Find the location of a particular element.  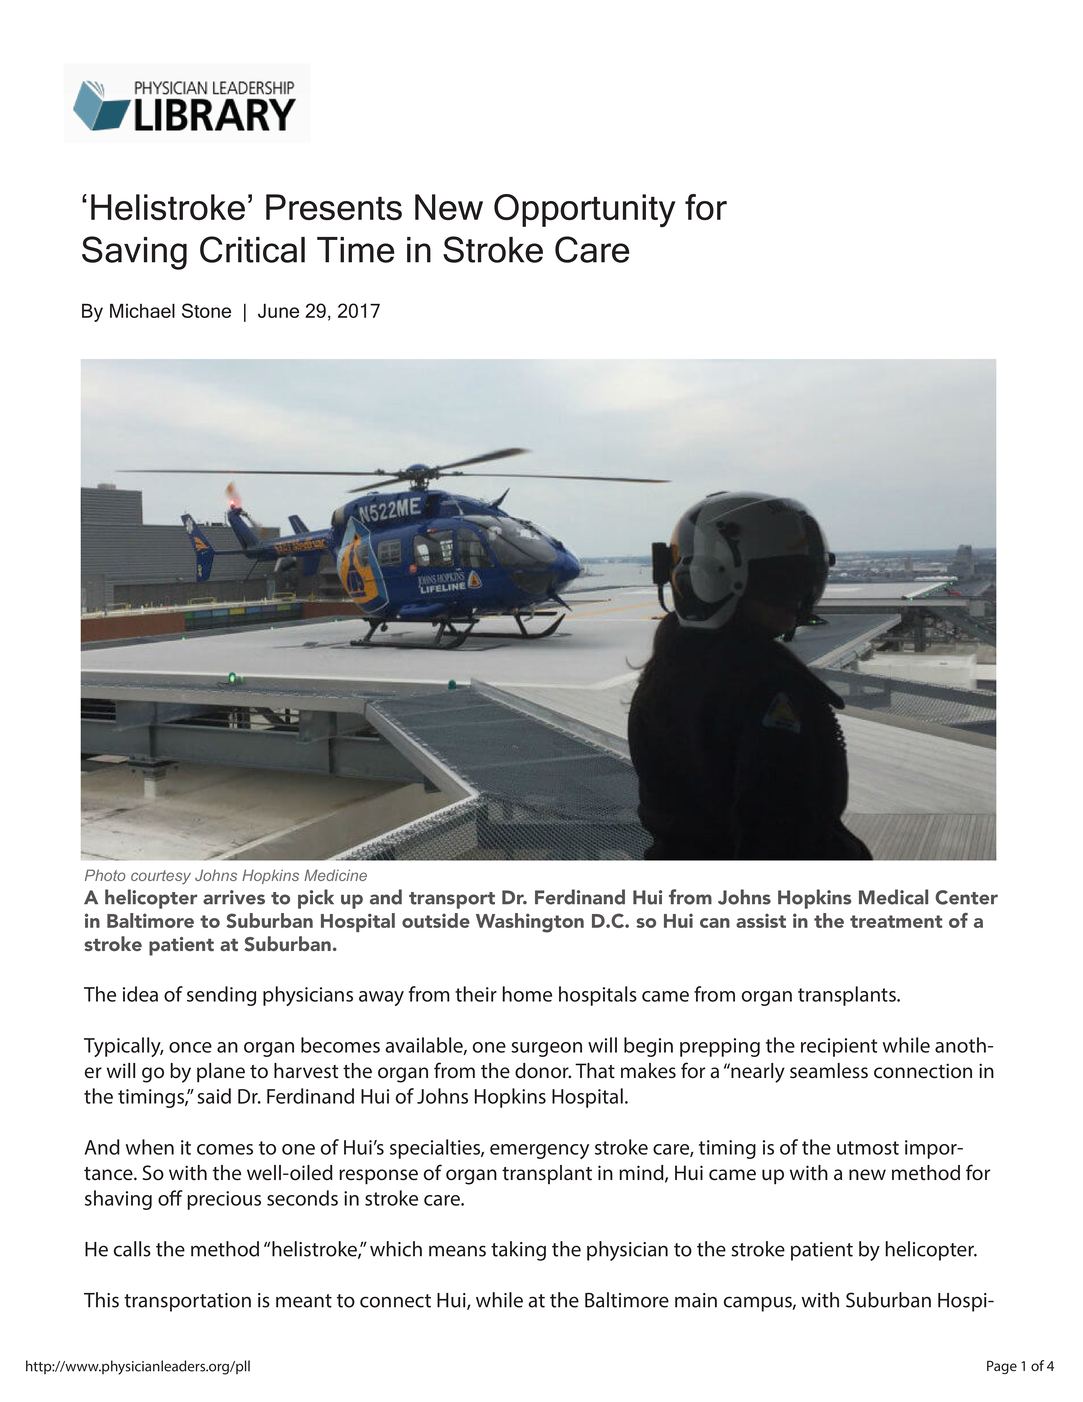

Medical is located at coordinates (893, 897).
